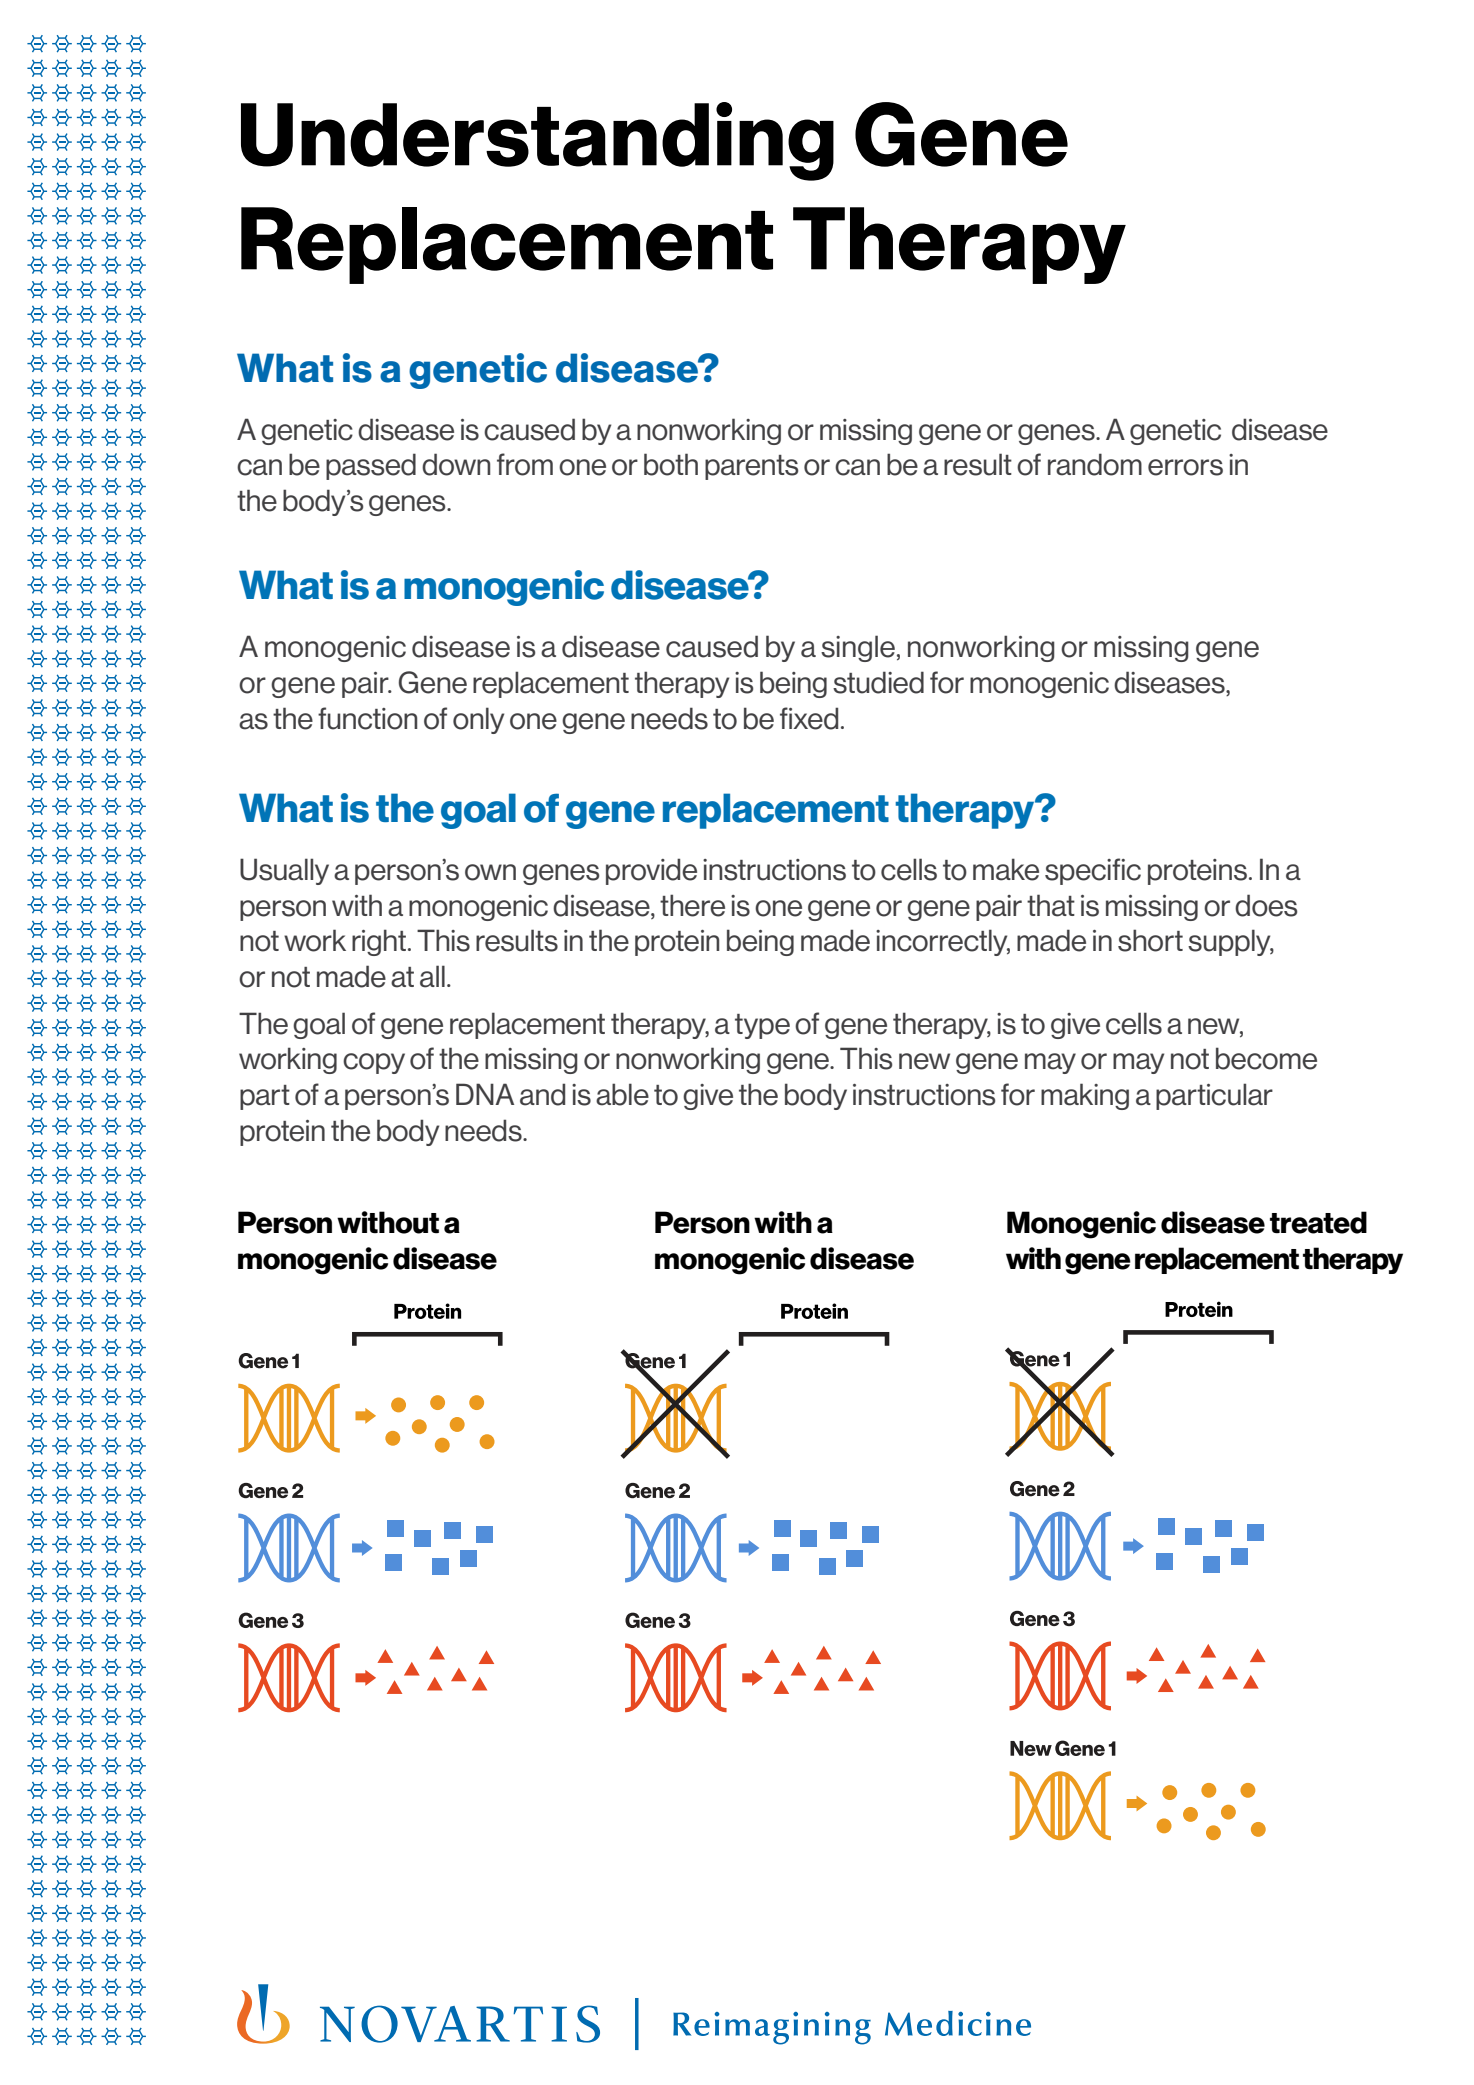  What do you see at coordinates (692, 905) in the document?
I see `there` at bounding box center [692, 905].
